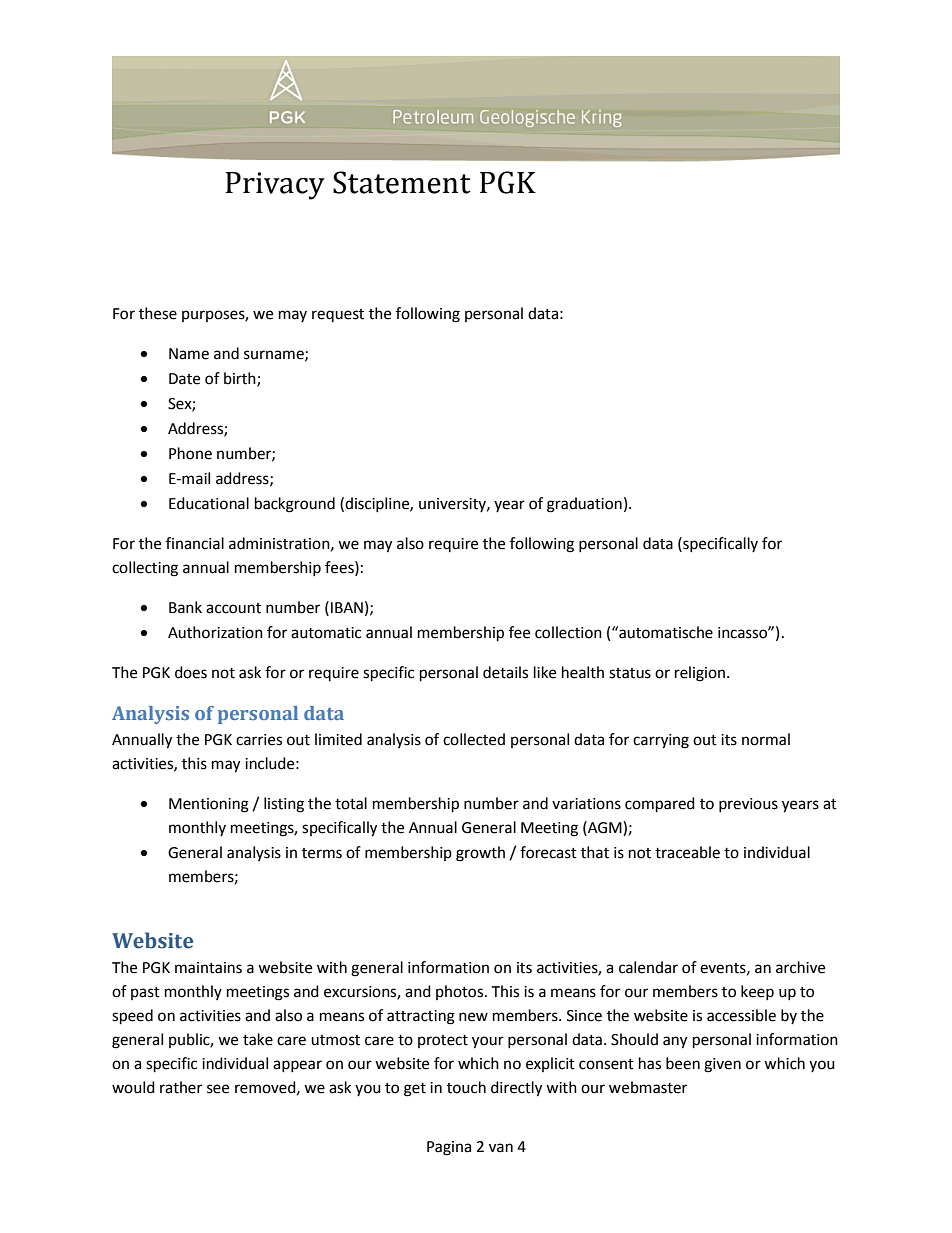 The width and height of the screenshot is (952, 1233). I want to click on request, so click(338, 315).
